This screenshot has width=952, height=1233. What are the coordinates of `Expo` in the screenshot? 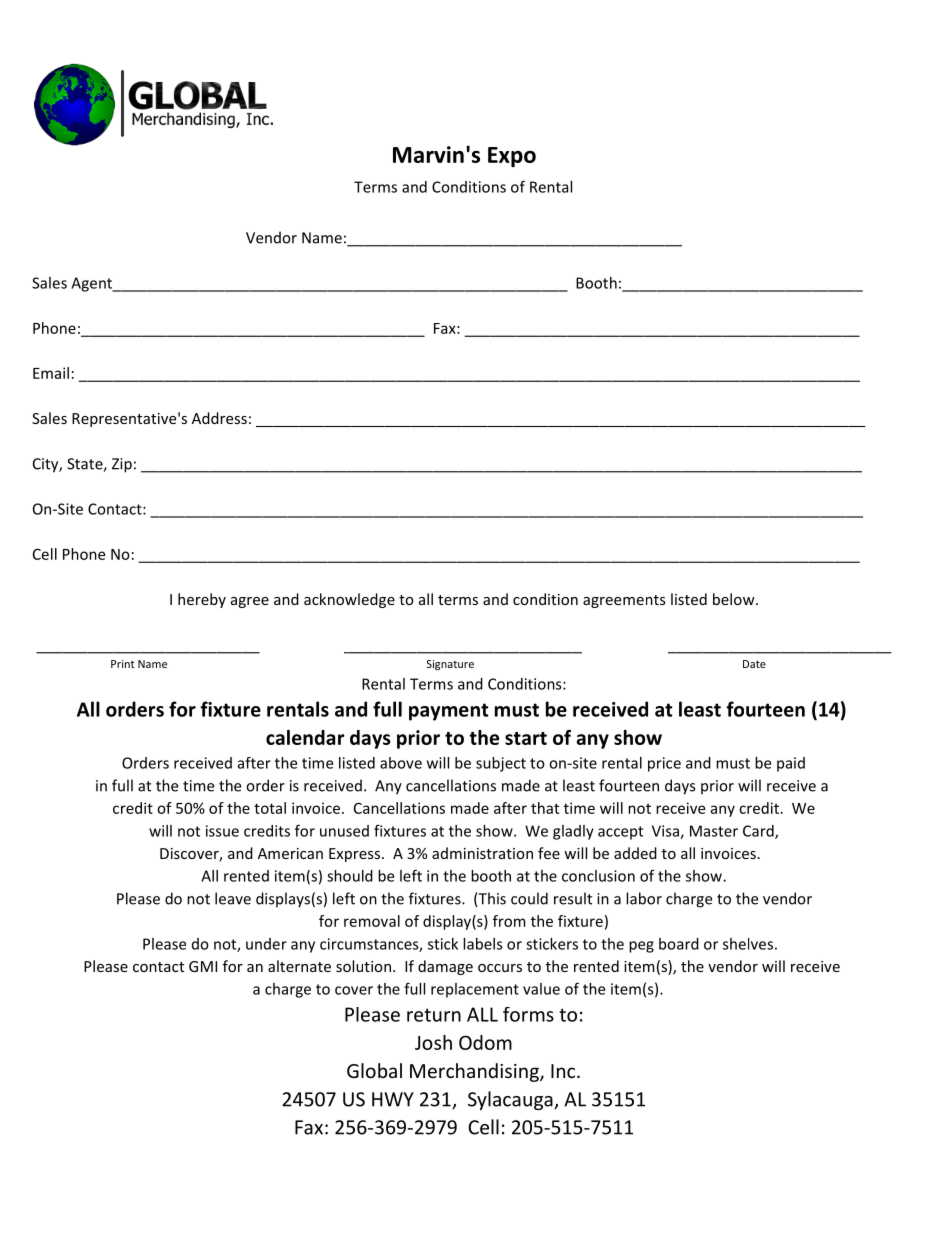 It's located at (512, 157).
